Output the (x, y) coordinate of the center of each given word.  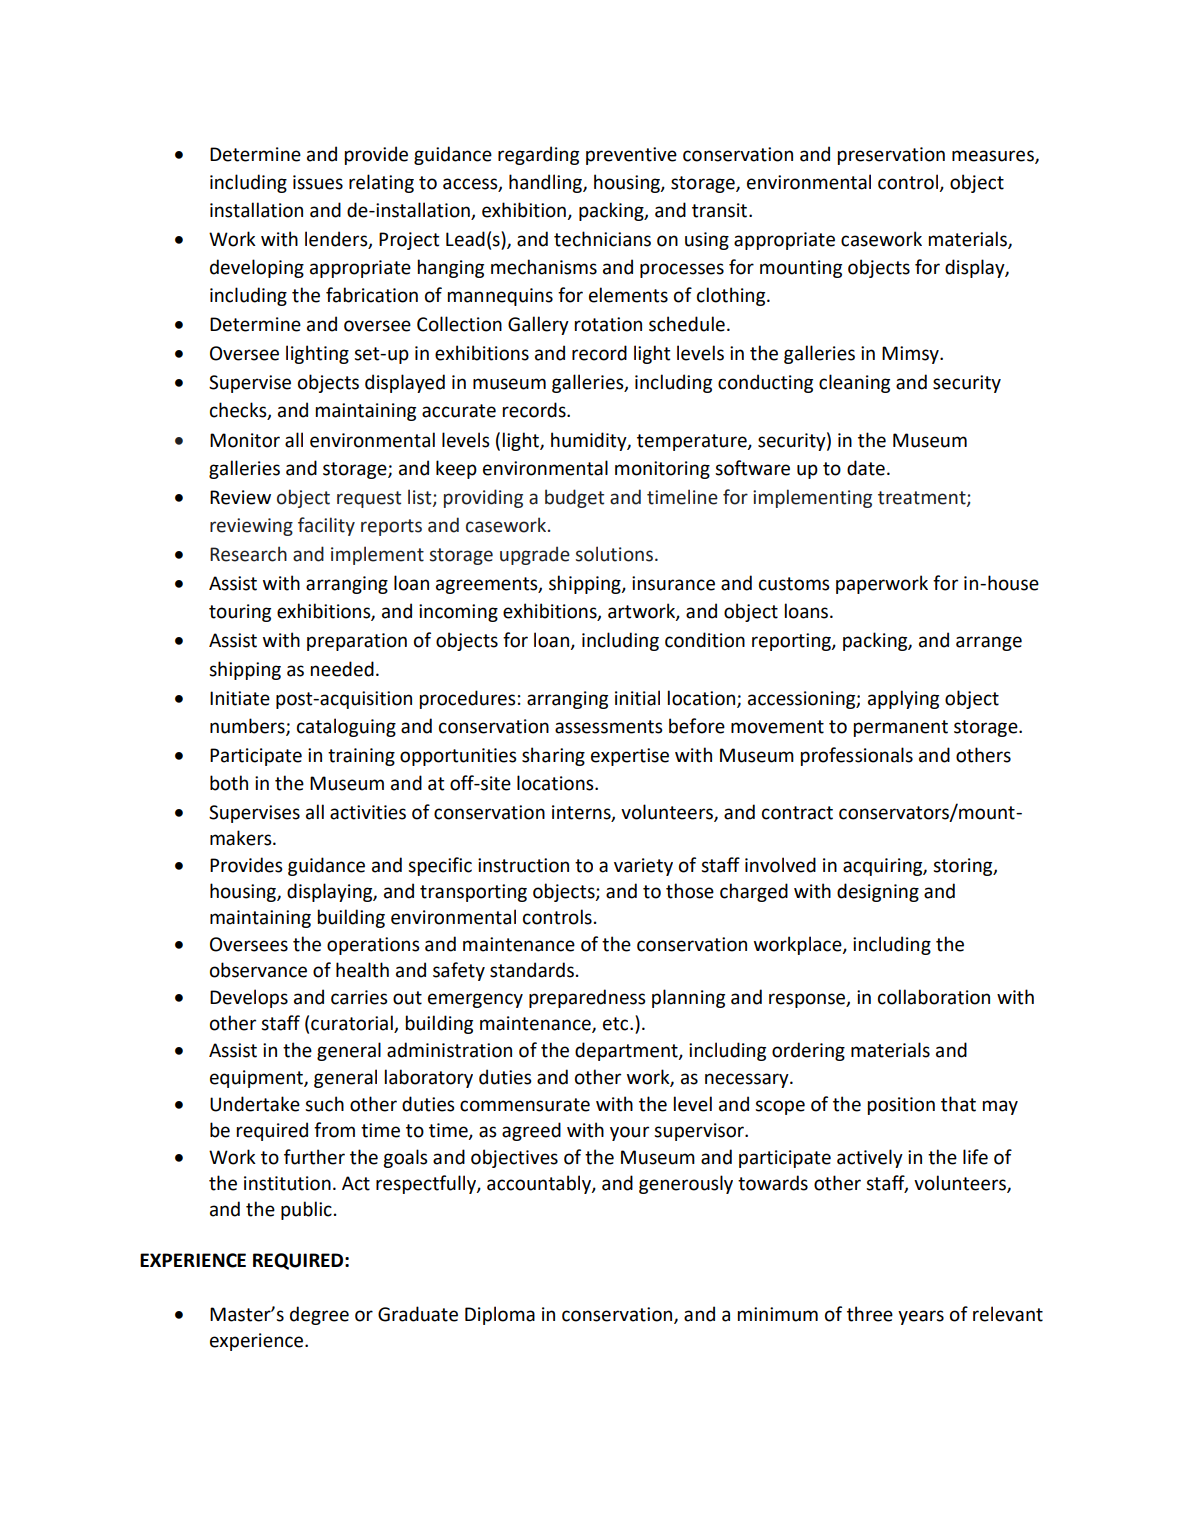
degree (319, 1315)
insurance (673, 583)
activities (368, 812)
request (369, 499)
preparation (357, 642)
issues (318, 182)
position (901, 1106)
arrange (989, 643)
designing (878, 892)
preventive (631, 156)
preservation (891, 156)
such (324, 1104)
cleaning (854, 383)
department (627, 1051)
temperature (693, 442)
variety (643, 867)
